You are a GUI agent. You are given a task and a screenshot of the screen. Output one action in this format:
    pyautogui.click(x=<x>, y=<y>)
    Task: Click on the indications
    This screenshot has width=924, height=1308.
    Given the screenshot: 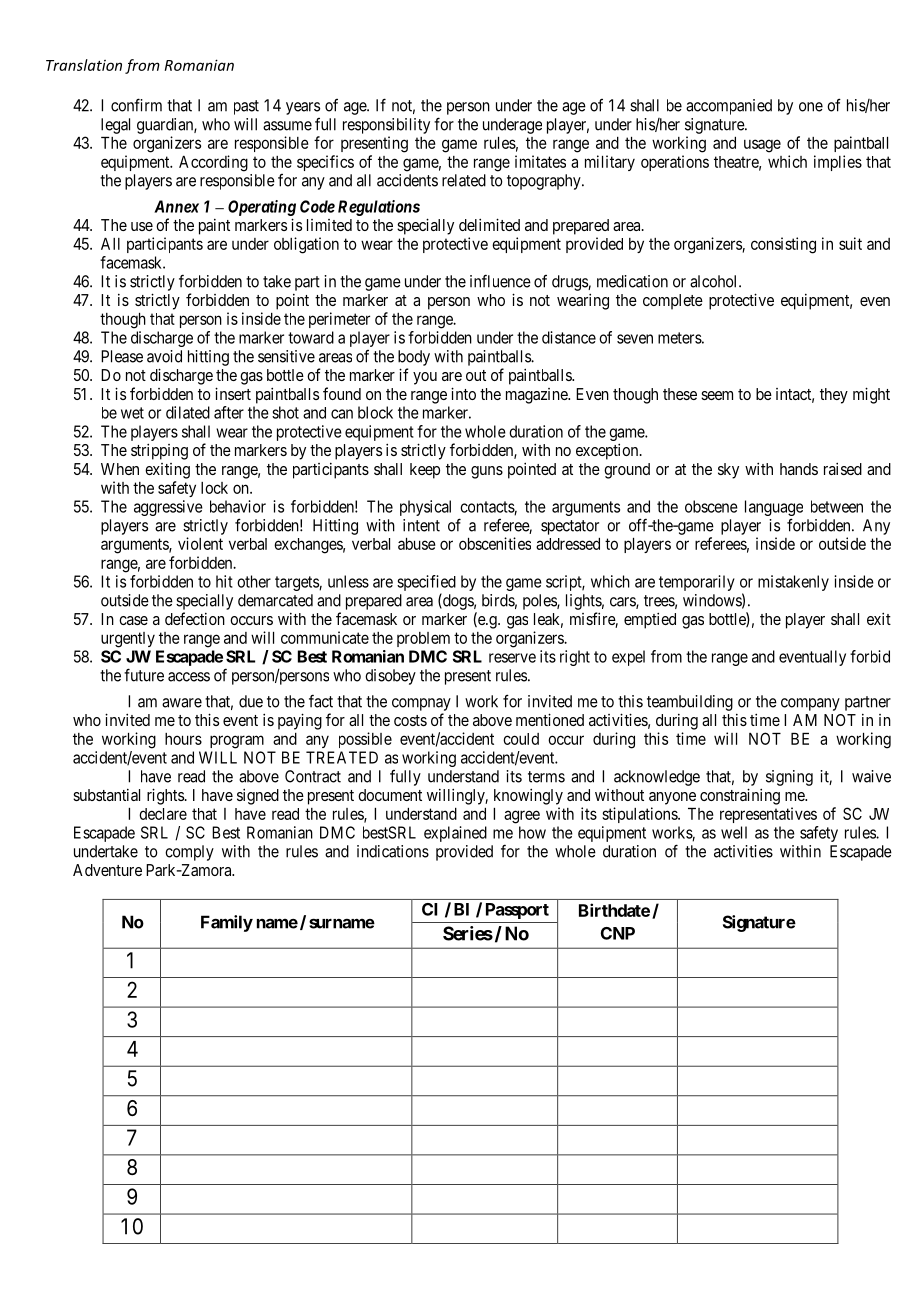 What is the action you would take?
    pyautogui.click(x=393, y=851)
